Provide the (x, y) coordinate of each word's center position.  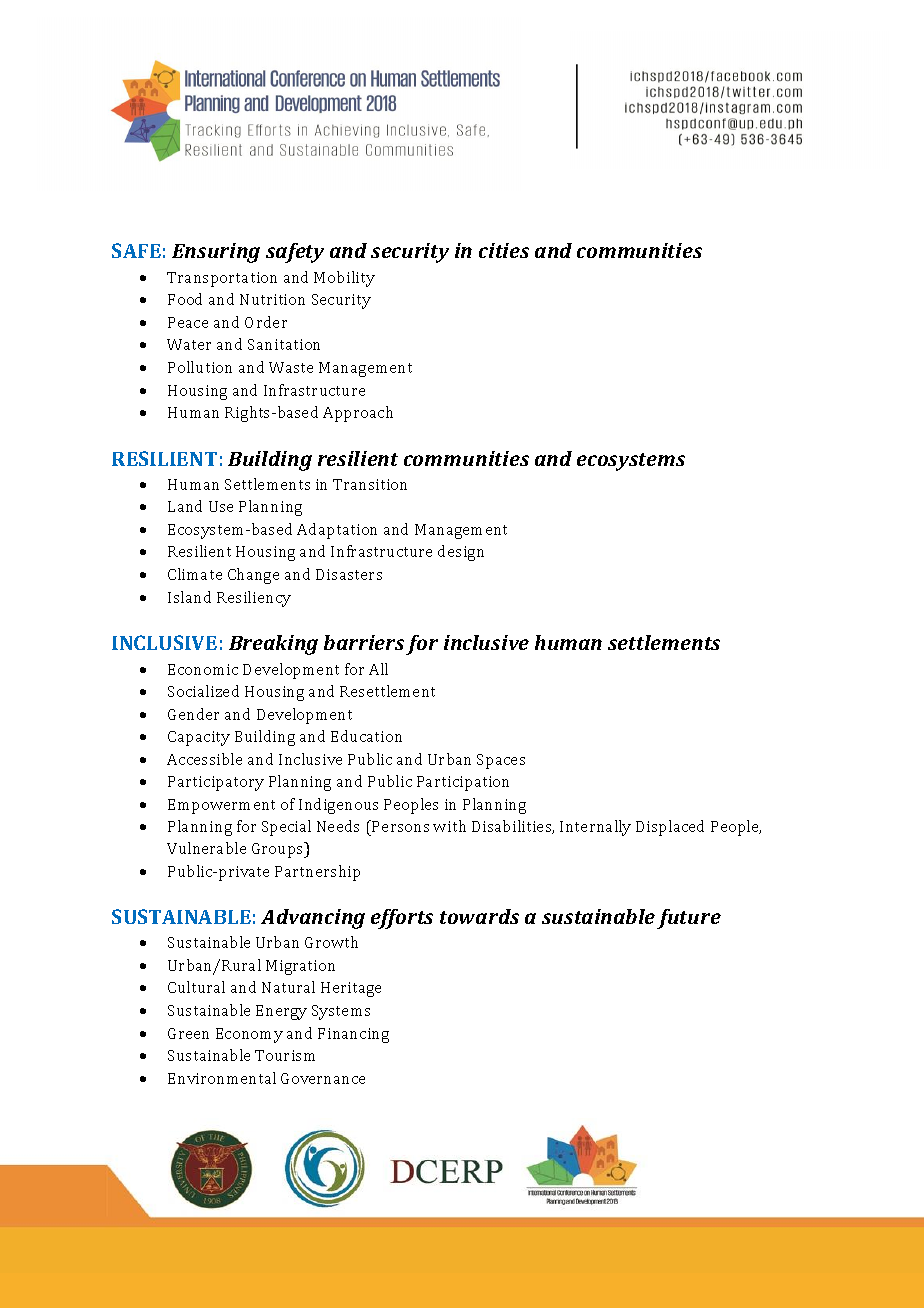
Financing (353, 1035)
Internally (595, 828)
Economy (249, 1035)
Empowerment (221, 806)
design (461, 553)
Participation (463, 783)
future (689, 919)
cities (504, 250)
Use (221, 506)
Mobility (344, 279)
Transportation (222, 279)
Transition (370, 484)
